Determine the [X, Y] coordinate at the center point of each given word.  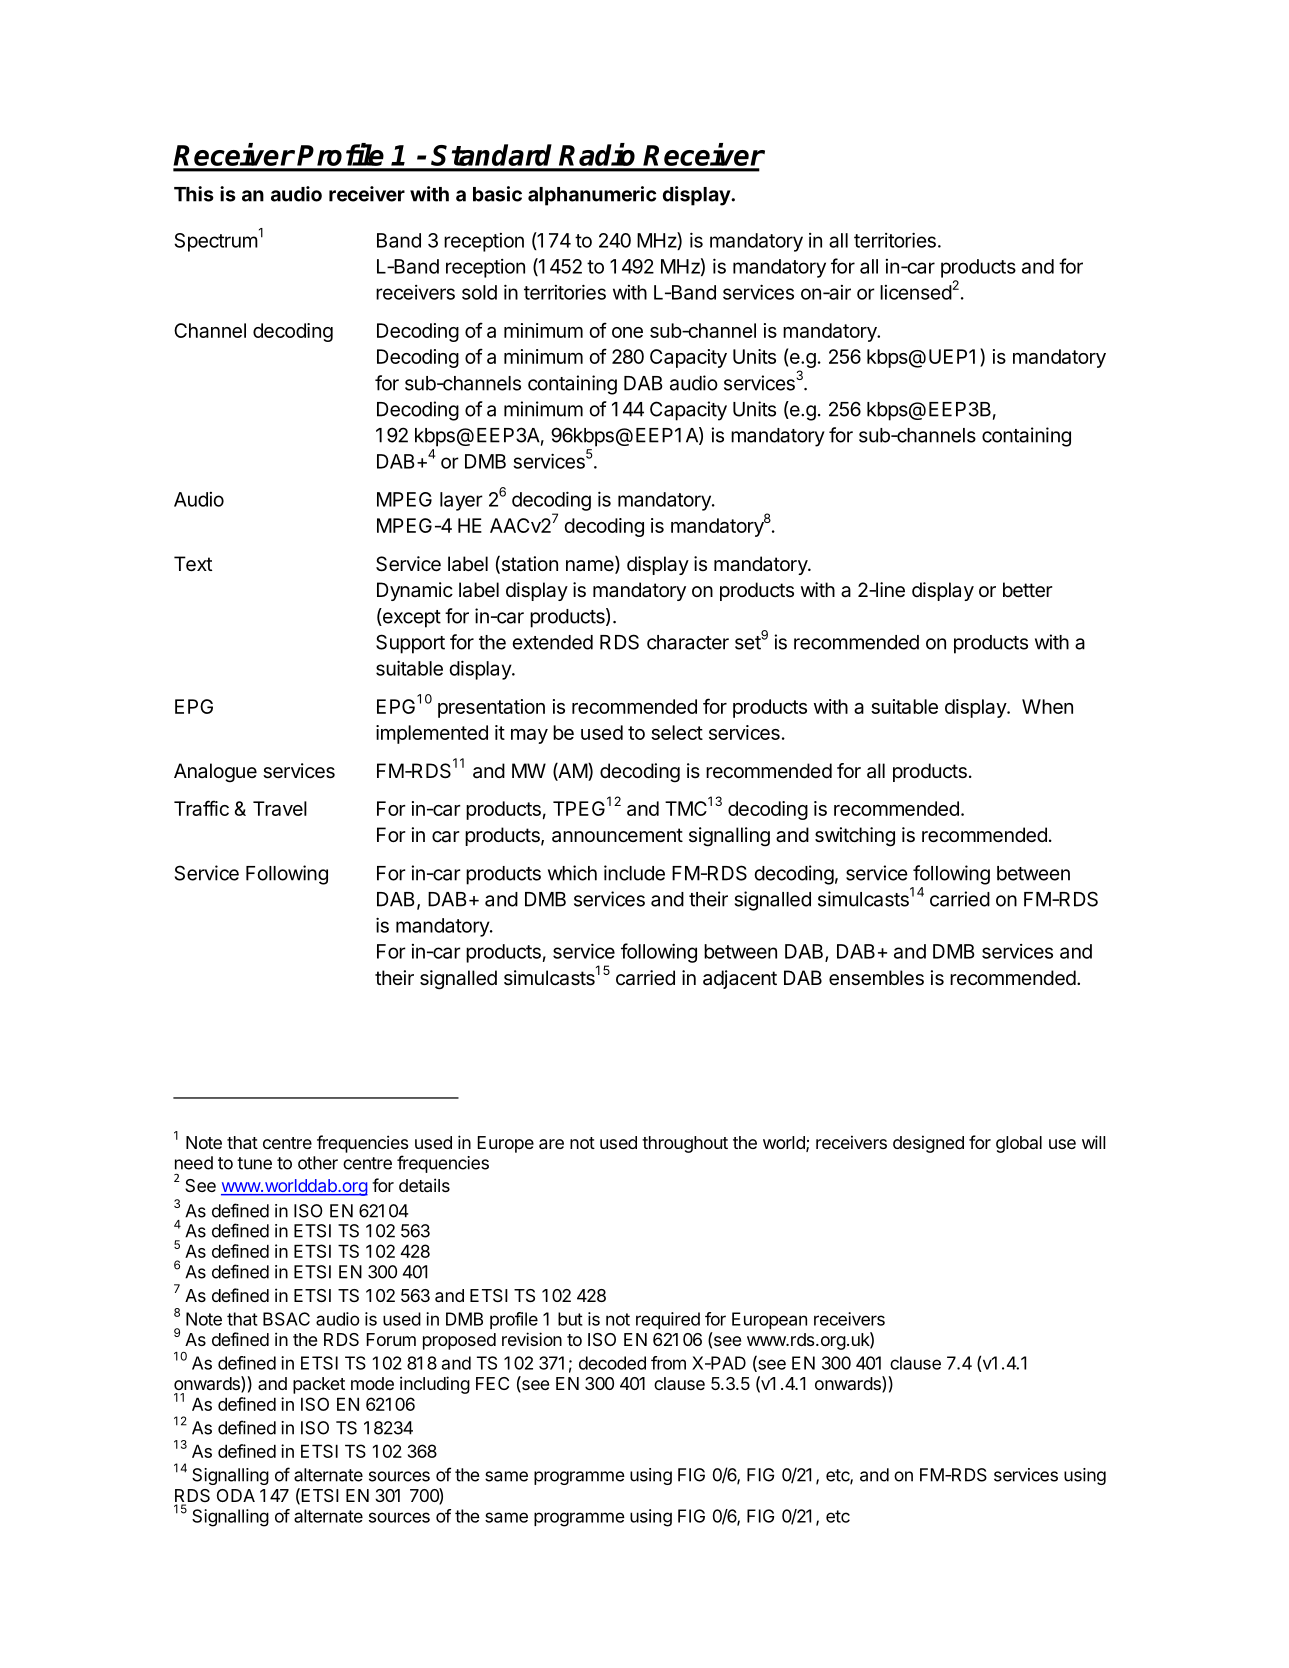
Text [193, 564]
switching [855, 837]
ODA [236, 1495]
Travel [280, 808]
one [627, 332]
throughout [685, 1144]
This [194, 194]
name [591, 567]
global [1019, 1144]
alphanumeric [592, 196]
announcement [617, 835]
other [318, 1163]
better [1028, 590]
